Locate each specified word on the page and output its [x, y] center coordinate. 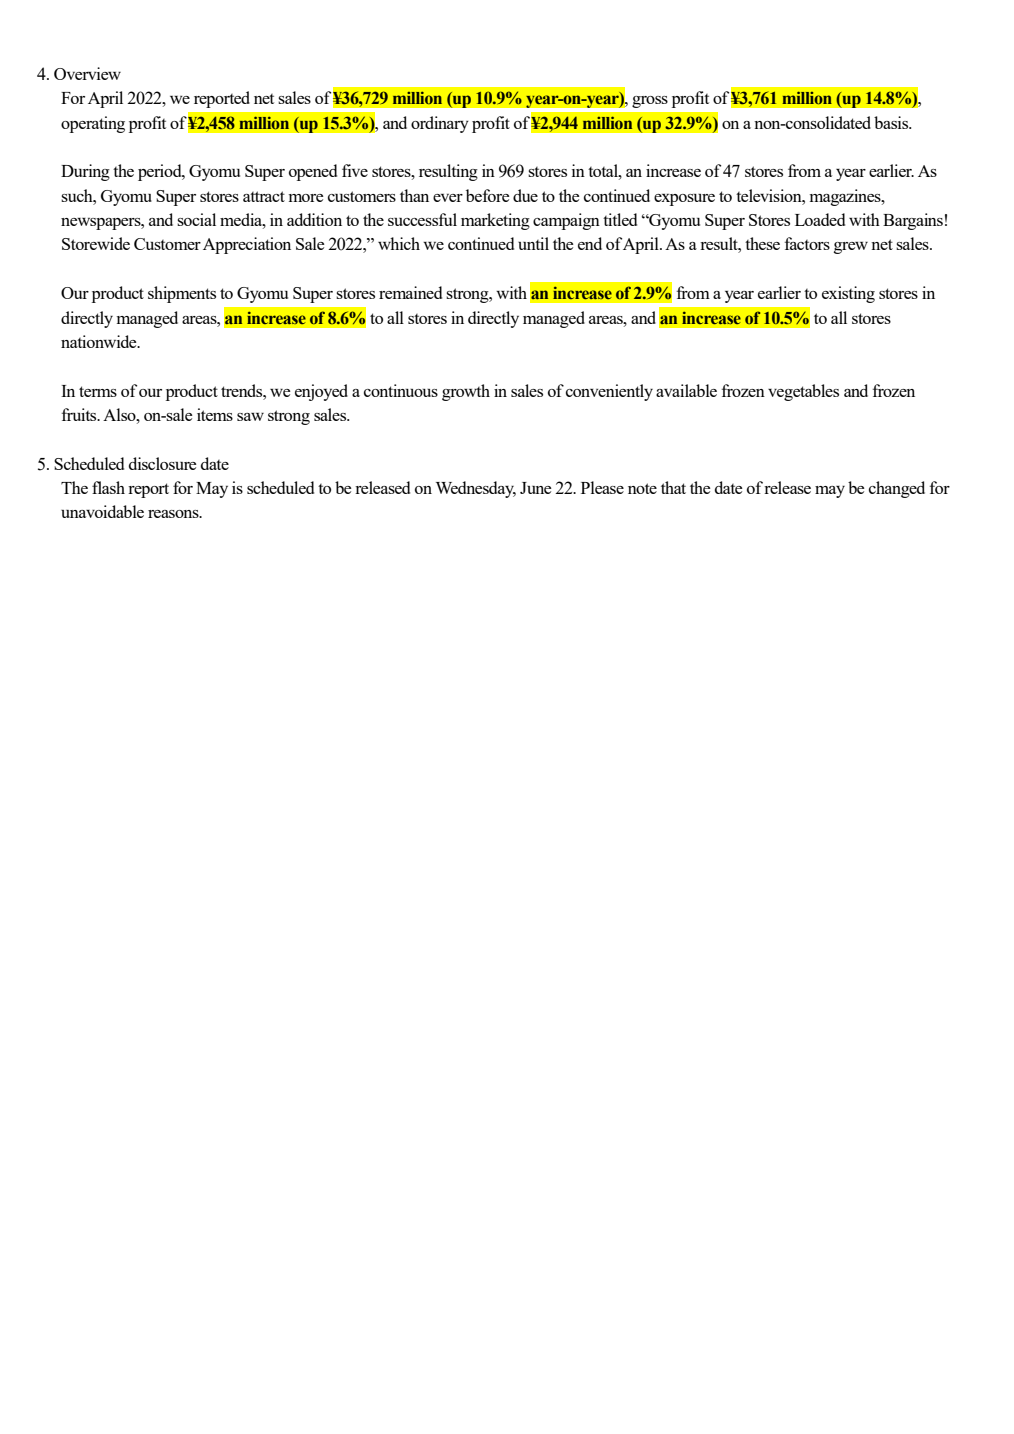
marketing [495, 221]
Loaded [820, 219]
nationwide [100, 341]
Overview [87, 73]
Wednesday [476, 489]
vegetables [803, 392]
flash [108, 487]
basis [892, 122]
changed [897, 489]
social [196, 219]
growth [466, 392]
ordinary [440, 124]
